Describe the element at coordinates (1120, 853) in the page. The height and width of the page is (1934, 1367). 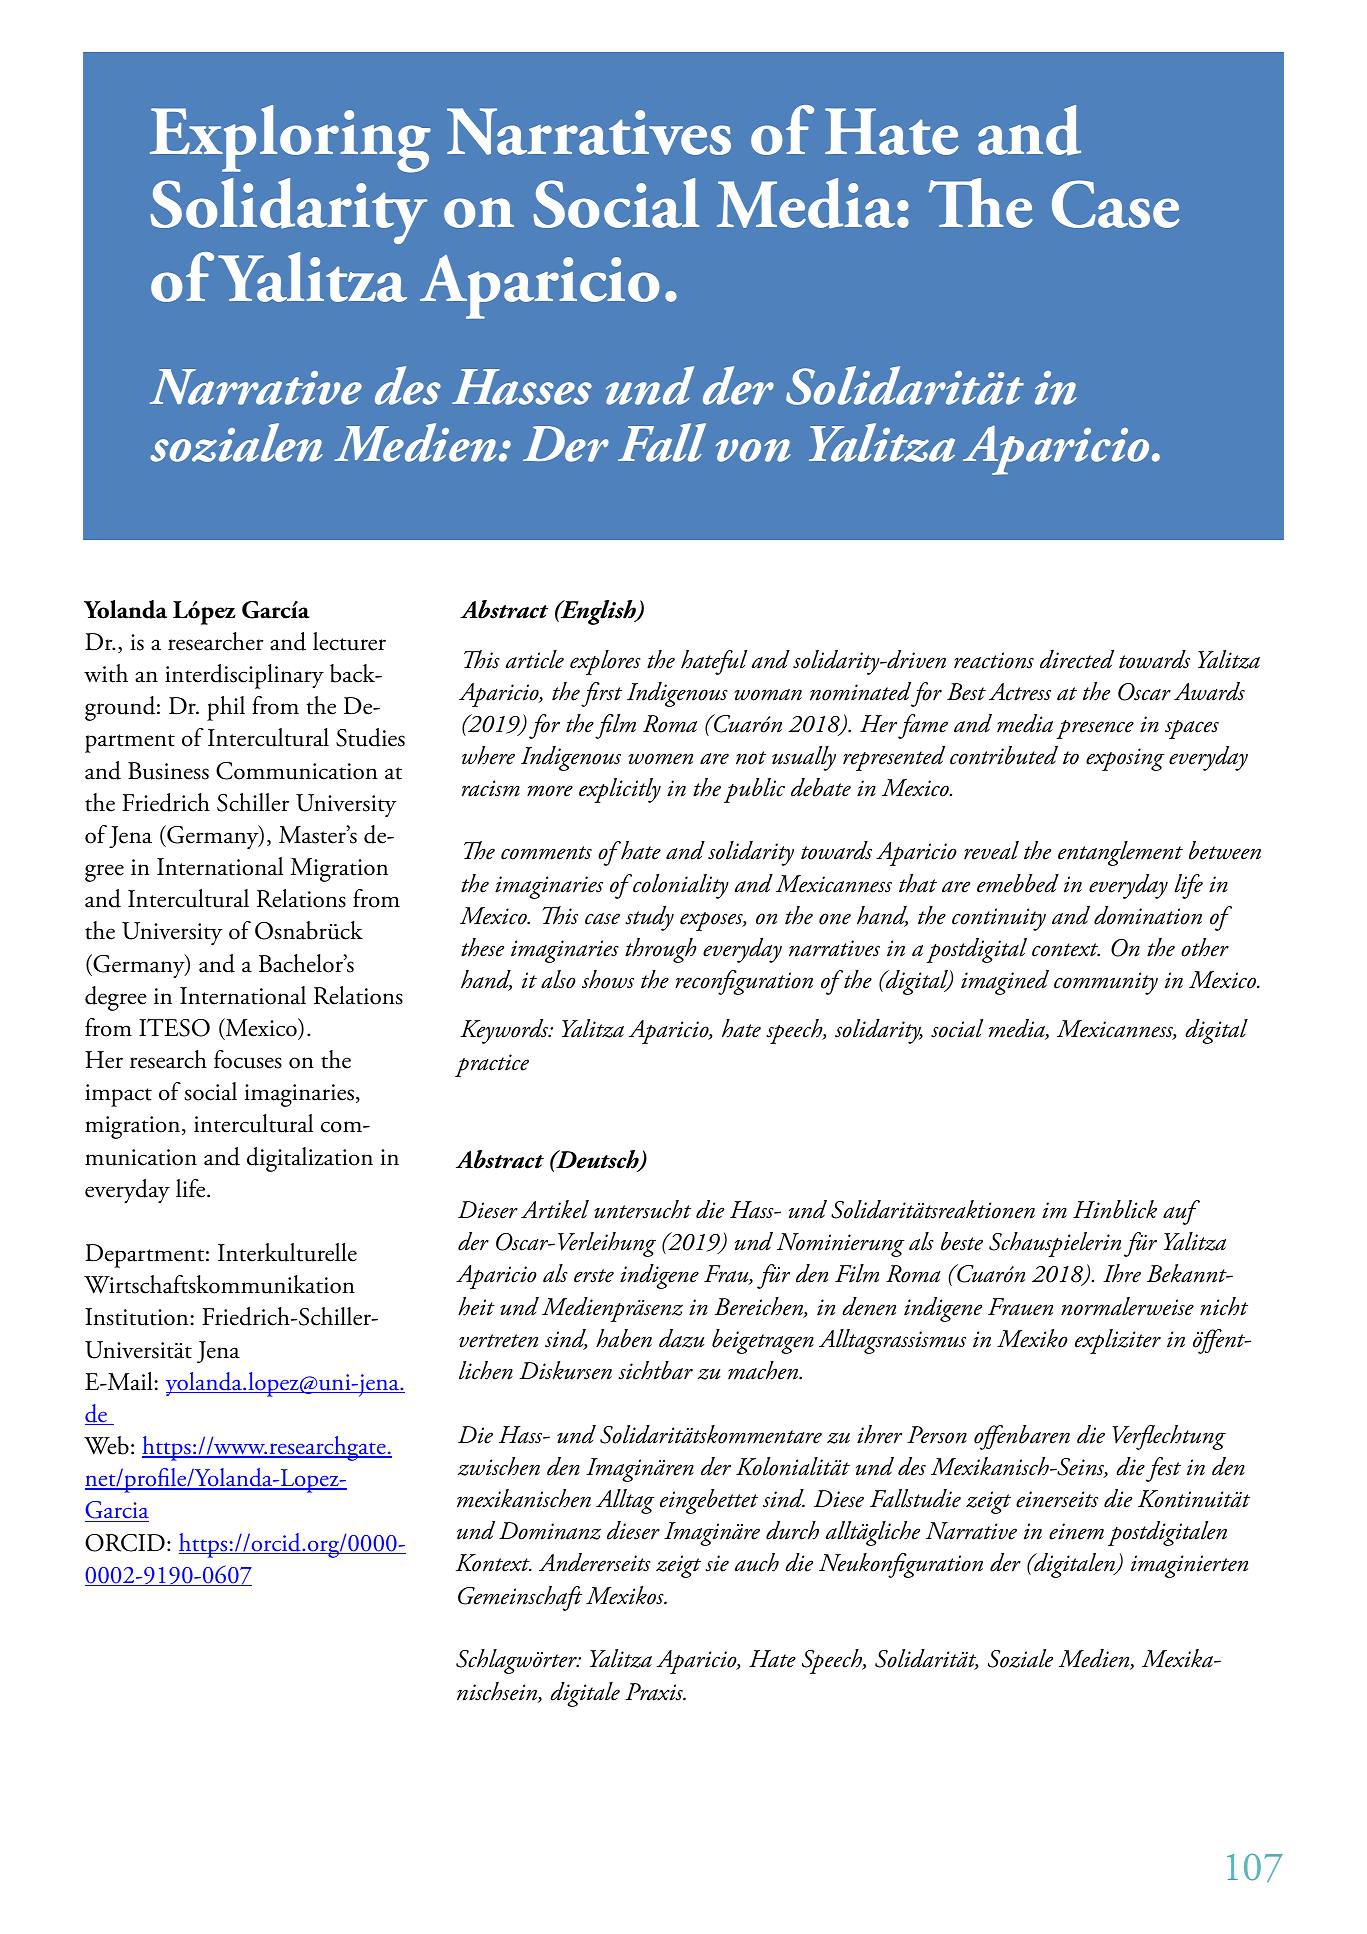
I see `entanglement` at that location.
